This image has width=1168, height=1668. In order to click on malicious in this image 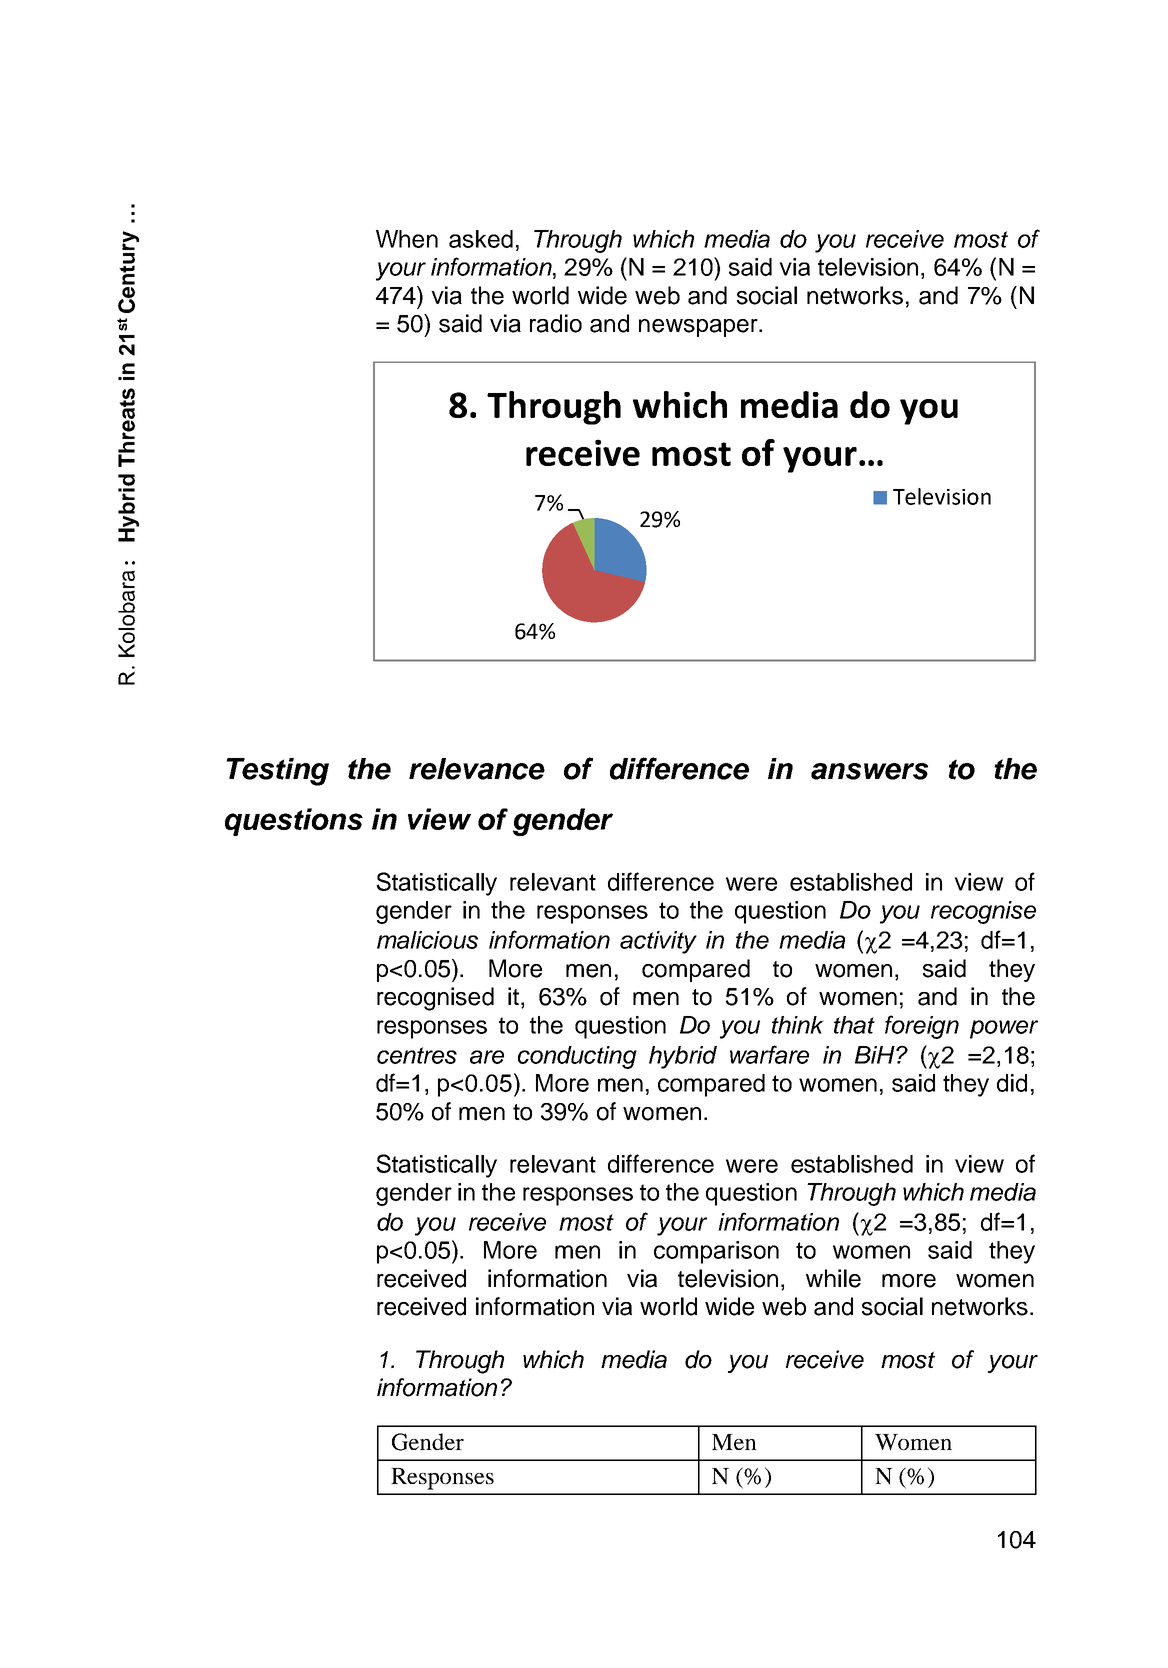, I will do `click(427, 940)`.
